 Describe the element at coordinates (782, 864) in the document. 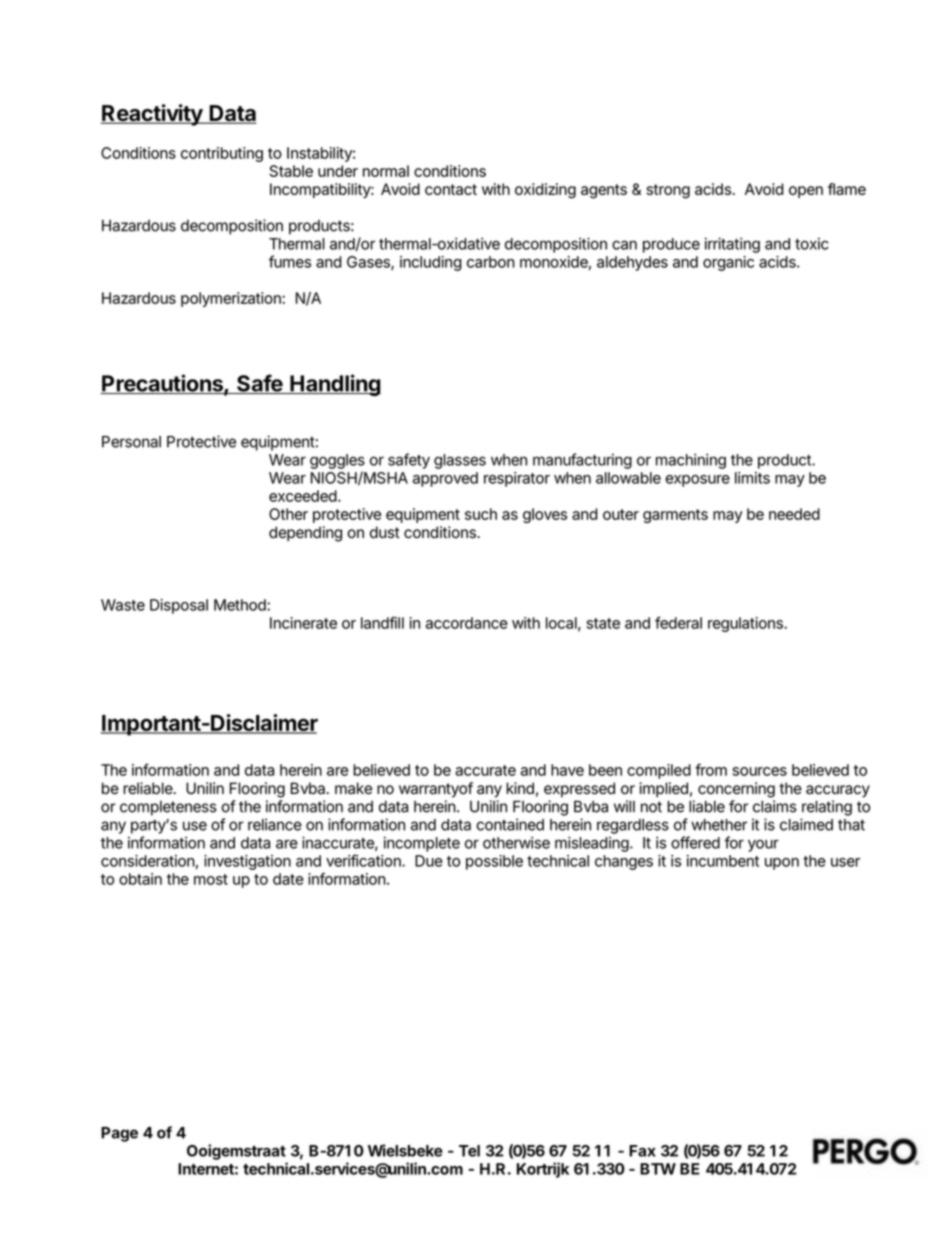

I see `upon` at that location.
